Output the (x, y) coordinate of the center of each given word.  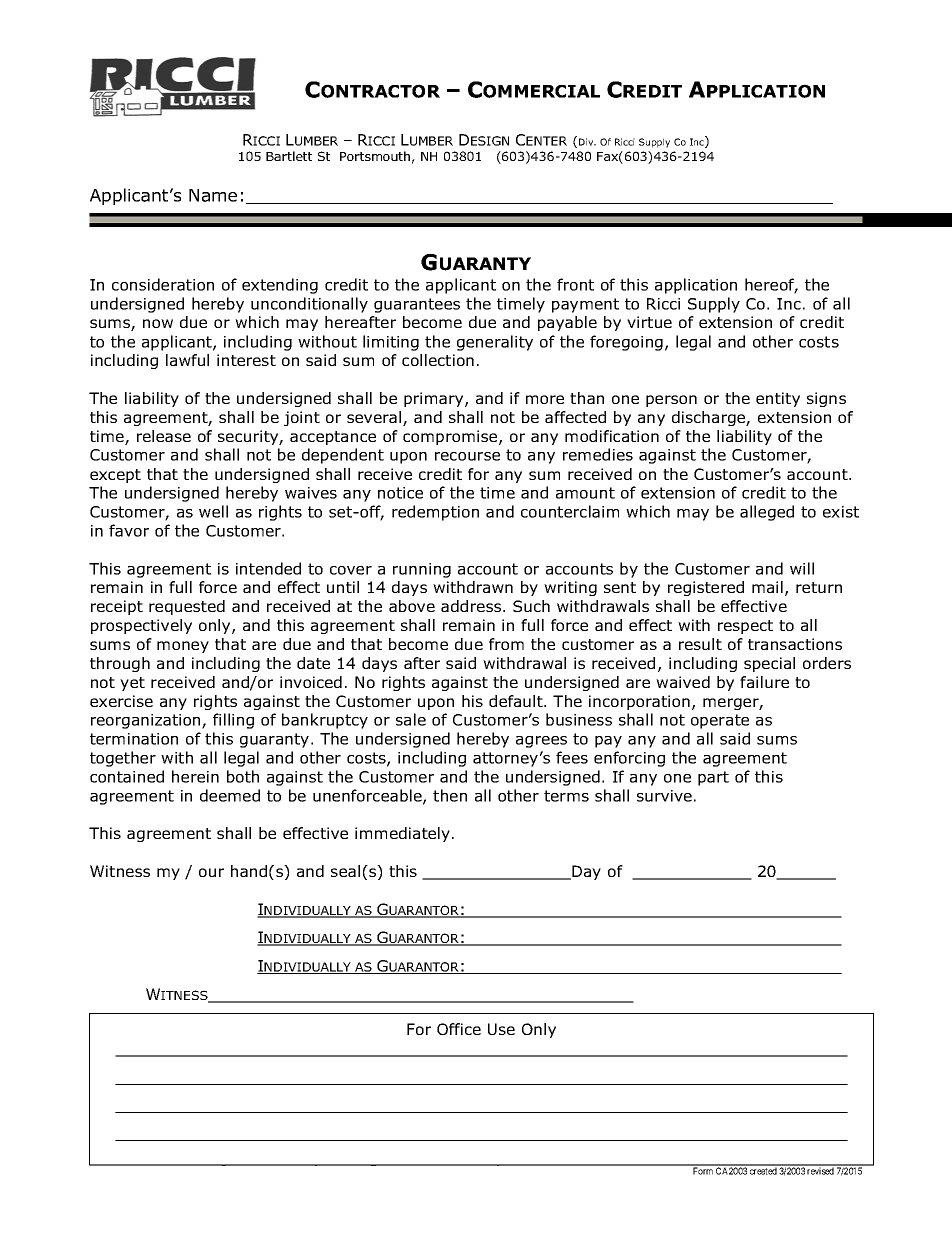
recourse (467, 456)
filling (233, 721)
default (517, 701)
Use (501, 1029)
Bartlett (289, 156)
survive (664, 796)
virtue (649, 322)
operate (720, 721)
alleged (767, 513)
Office (459, 1029)
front (575, 284)
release (164, 436)
